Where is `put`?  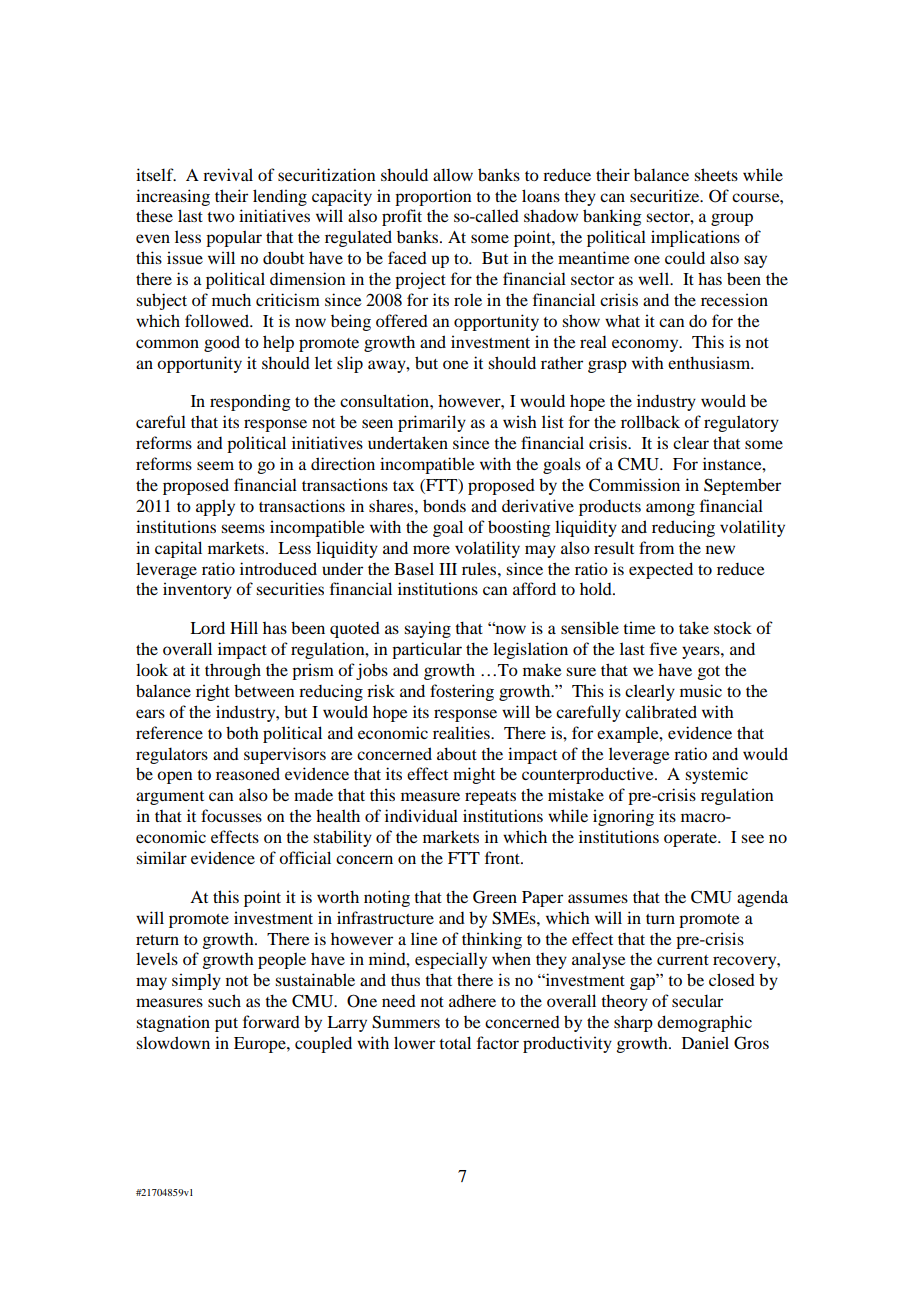 put is located at coordinates (226, 1025).
